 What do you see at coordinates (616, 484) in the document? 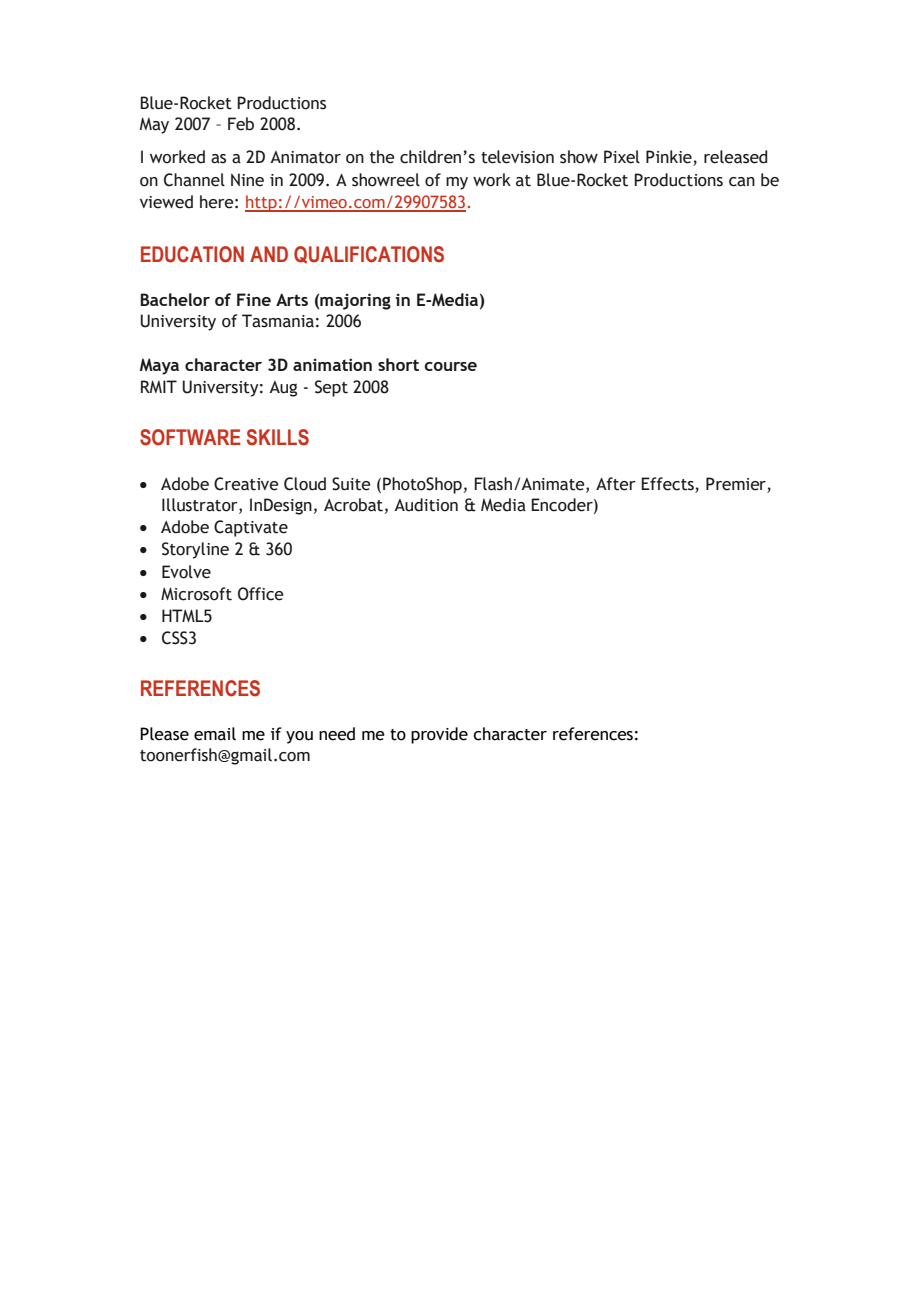
I see `After` at bounding box center [616, 484].
